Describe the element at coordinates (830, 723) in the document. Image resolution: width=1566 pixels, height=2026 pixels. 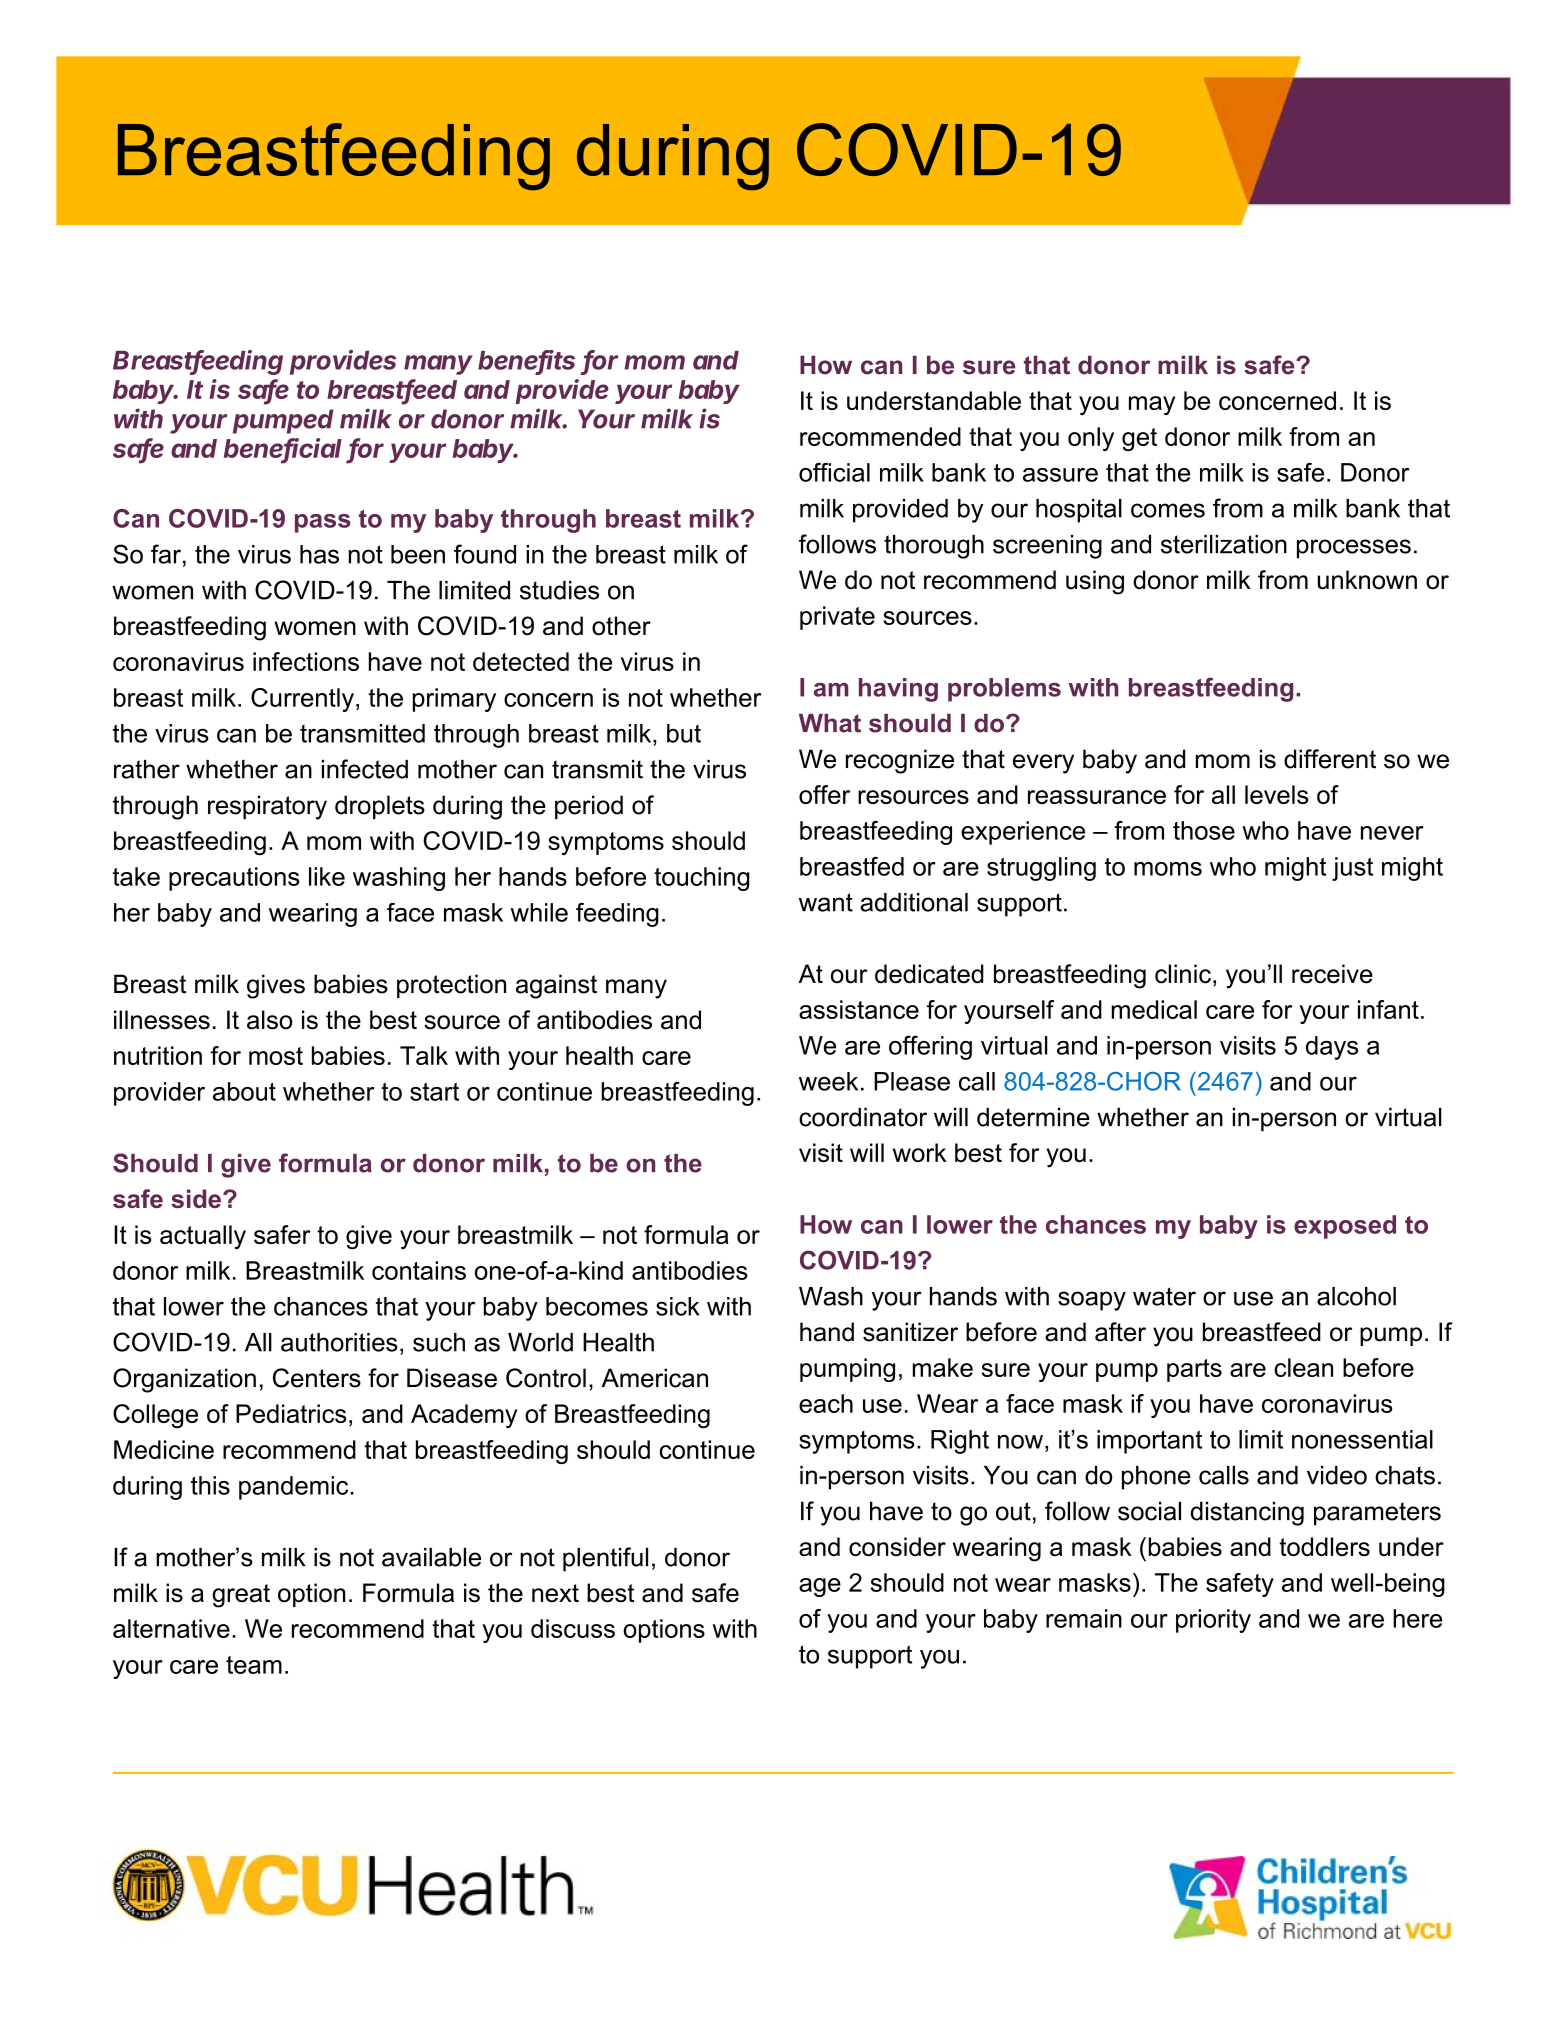
I see `What` at that location.
